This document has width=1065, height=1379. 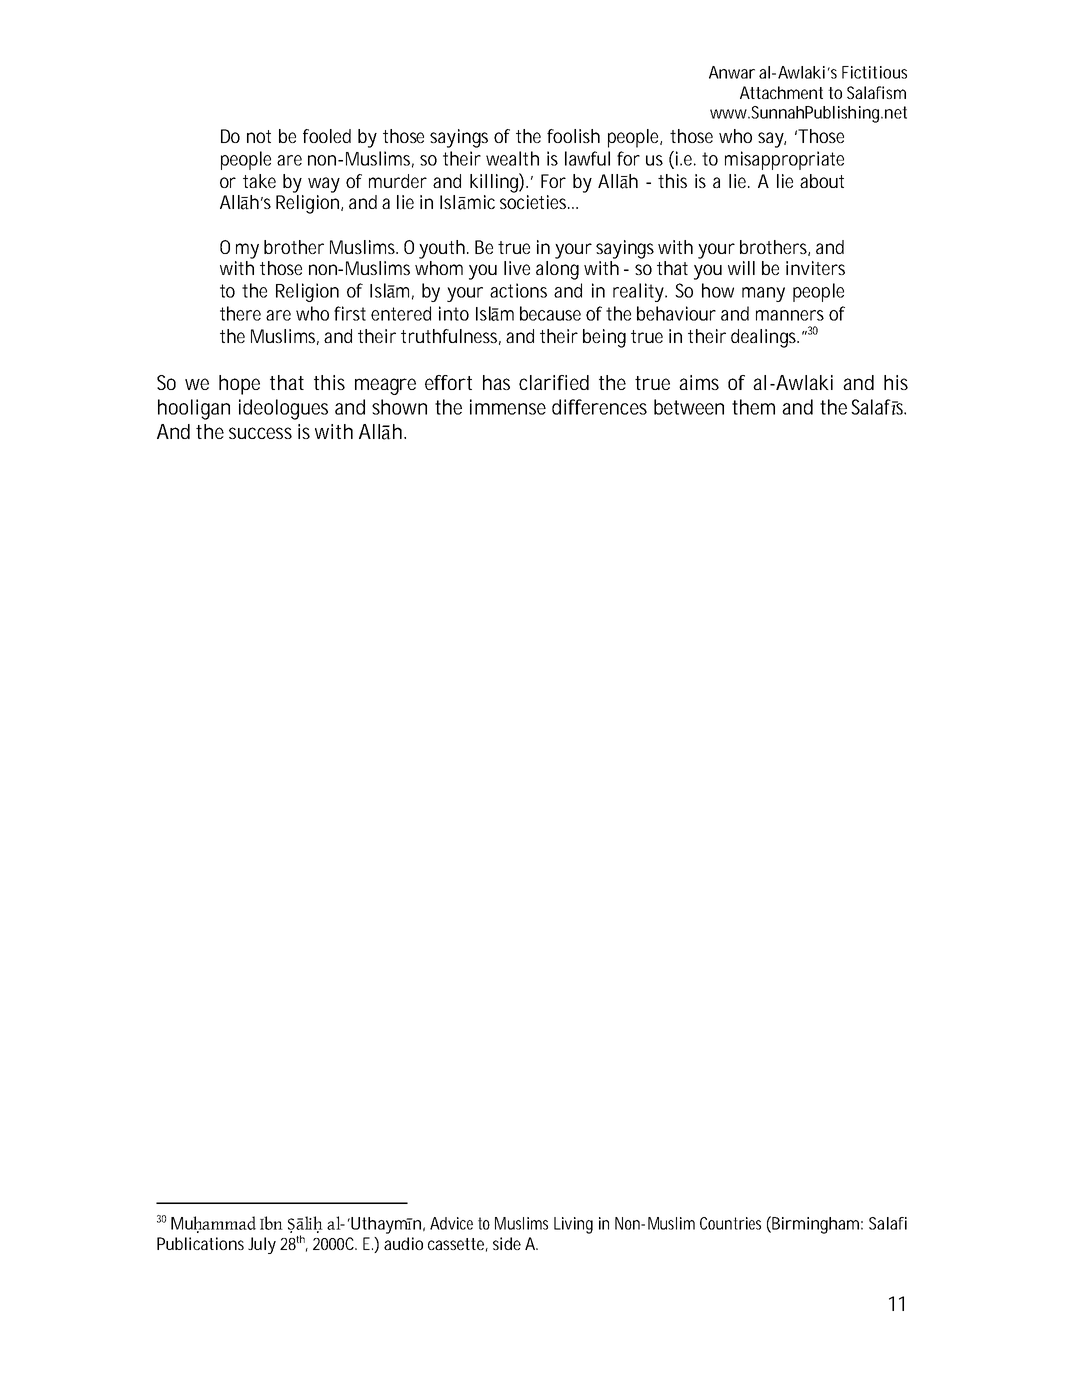 I want to click on foolish, so click(x=573, y=136).
